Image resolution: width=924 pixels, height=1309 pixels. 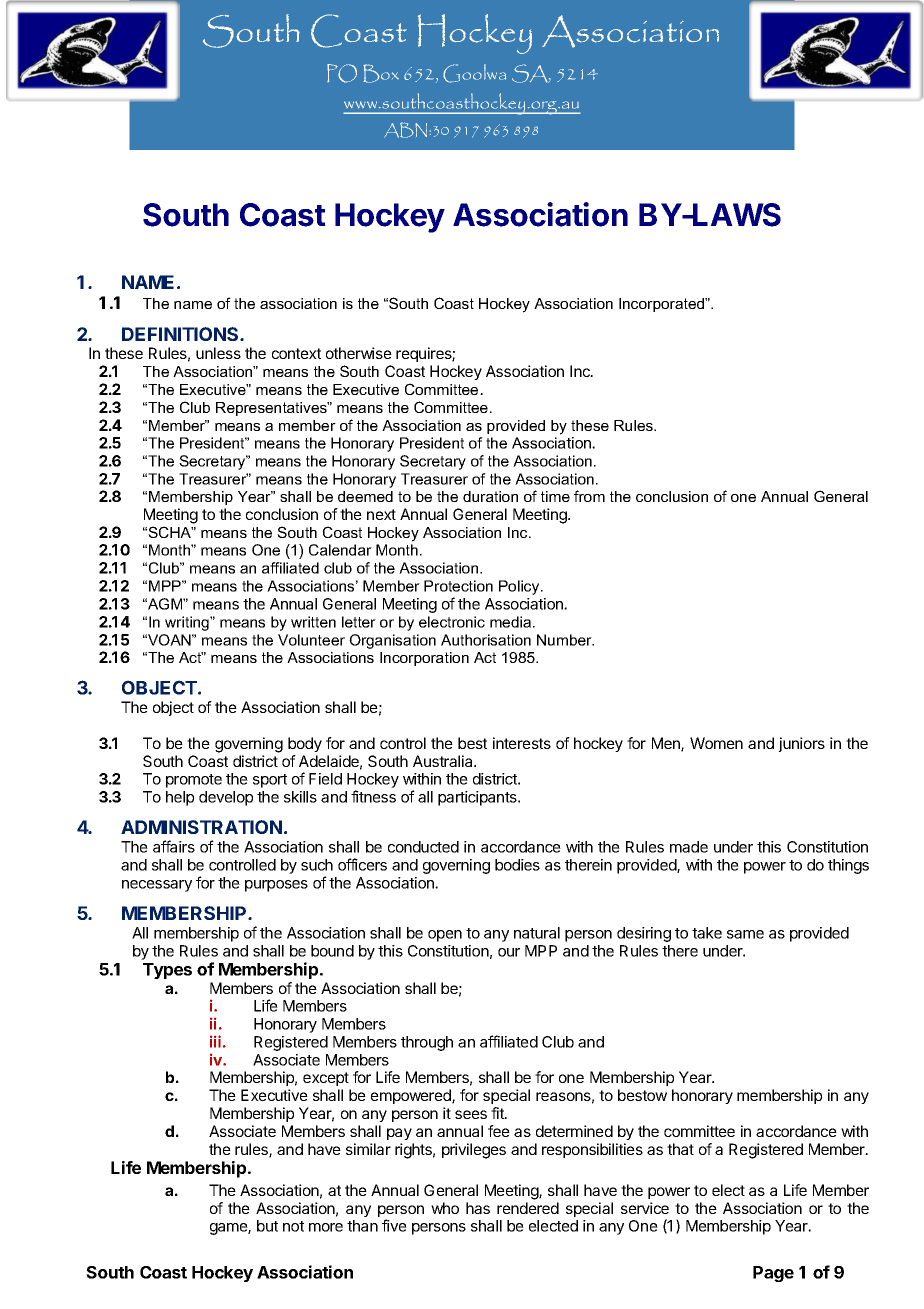 What do you see at coordinates (381, 73) in the page?
I see `Box` at bounding box center [381, 73].
